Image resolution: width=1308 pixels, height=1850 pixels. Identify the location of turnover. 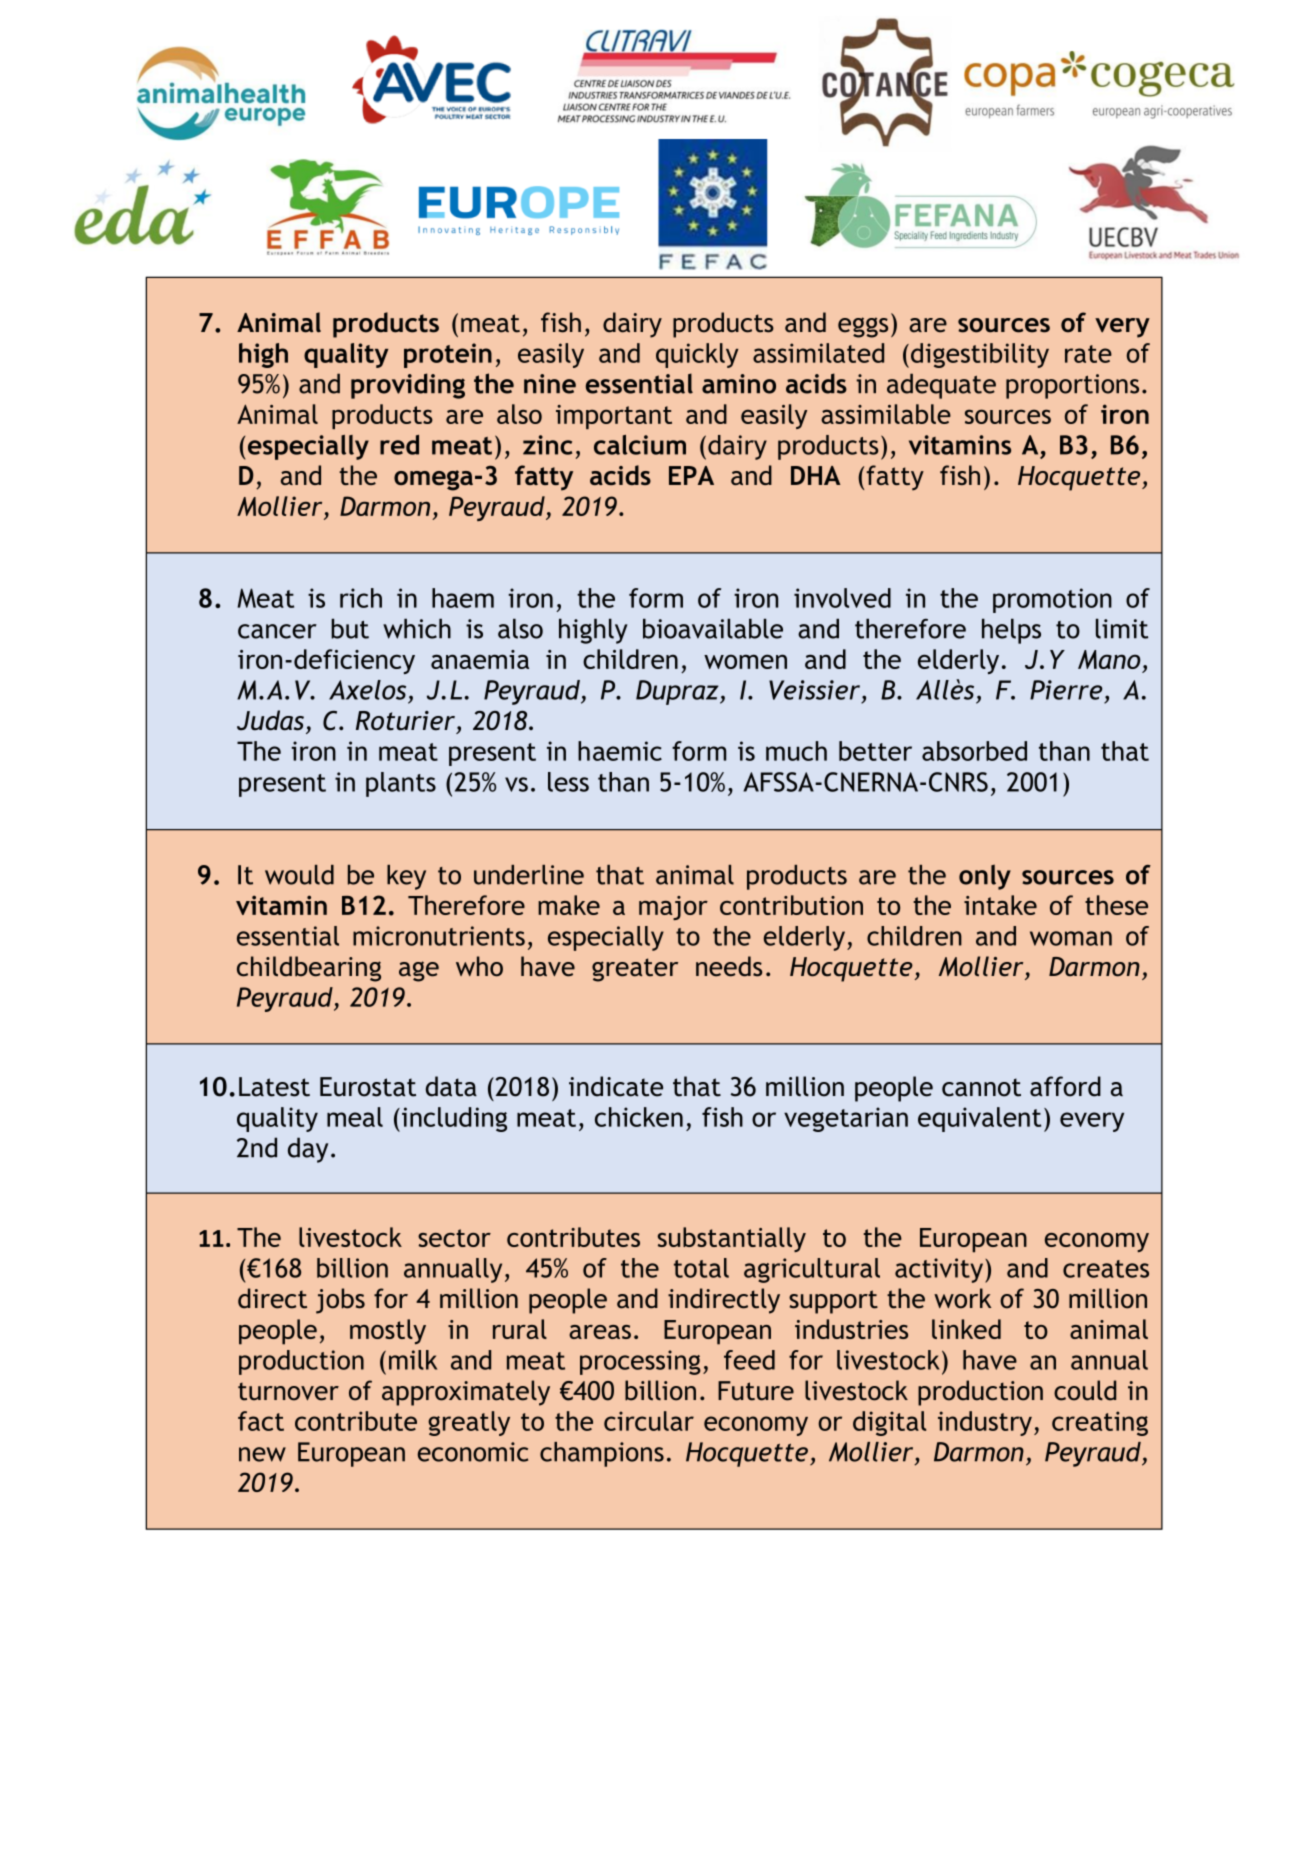
(288, 1392).
